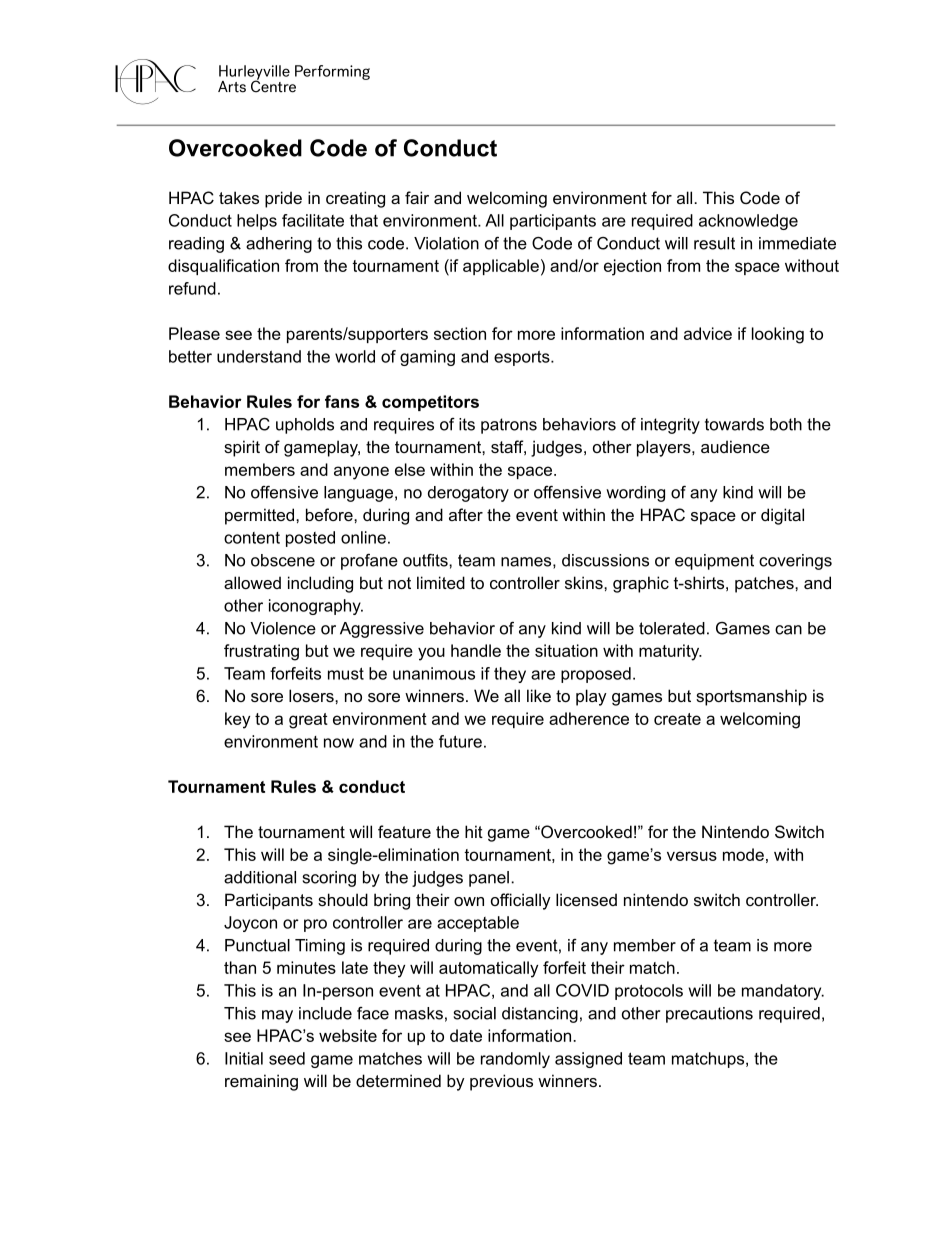 This screenshot has width=952, height=1233. I want to click on digital, so click(782, 516).
